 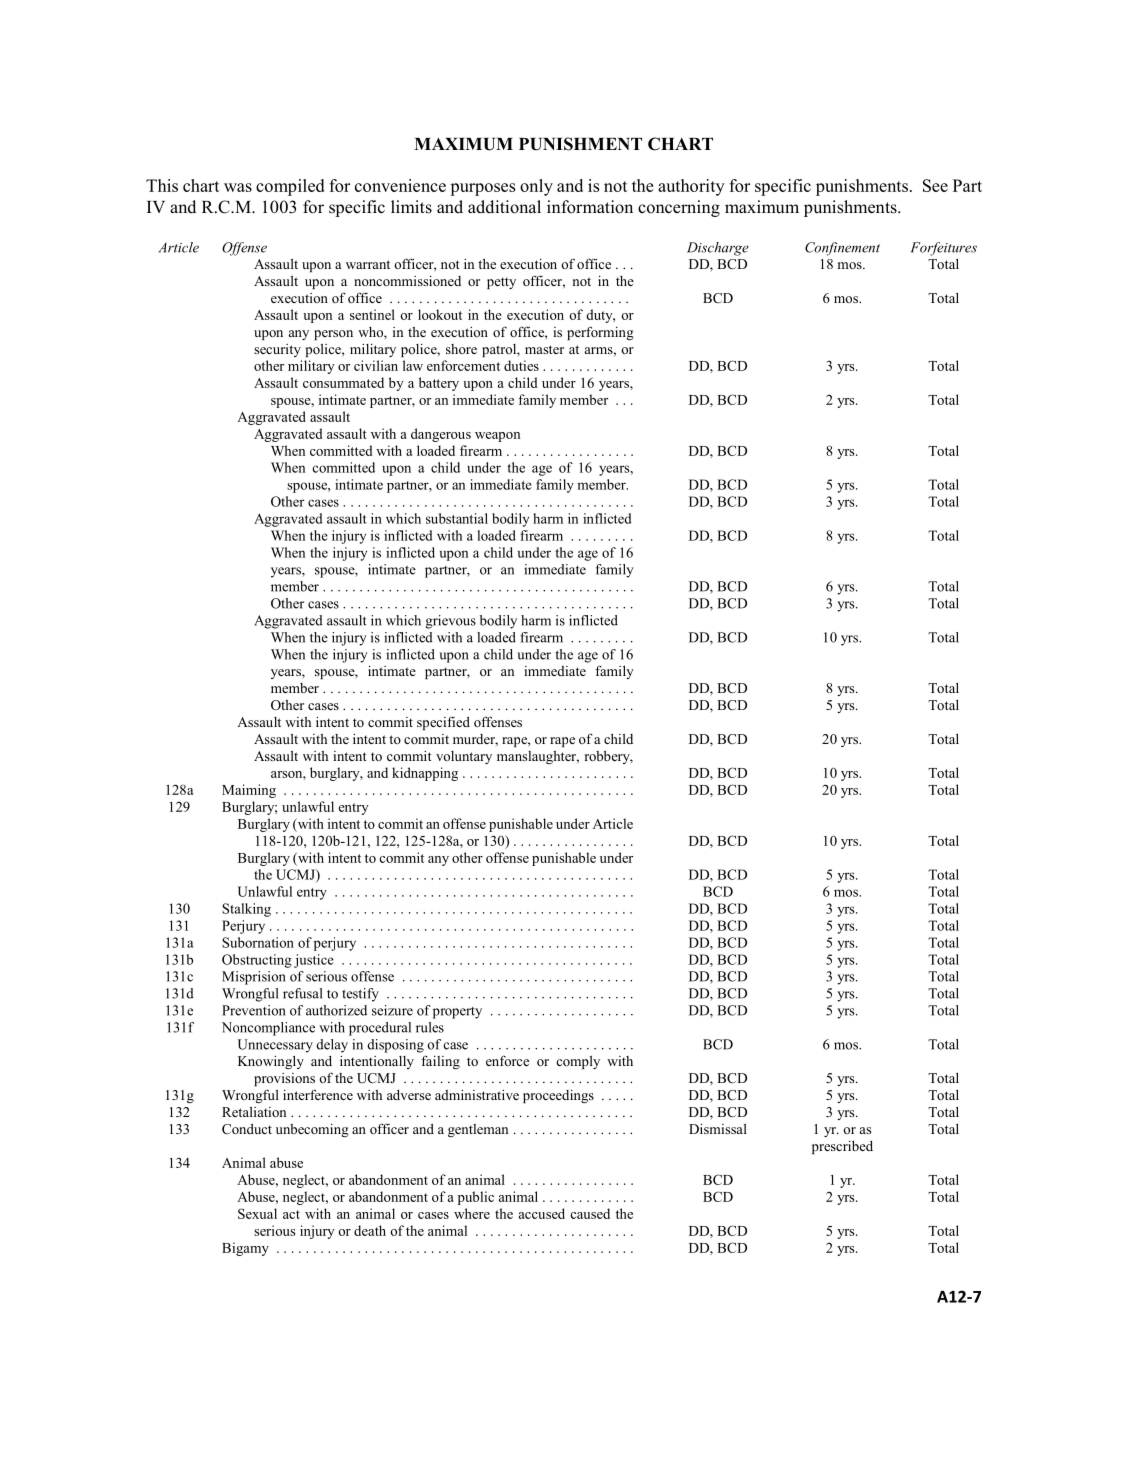 I want to click on weapon, so click(x=497, y=437).
